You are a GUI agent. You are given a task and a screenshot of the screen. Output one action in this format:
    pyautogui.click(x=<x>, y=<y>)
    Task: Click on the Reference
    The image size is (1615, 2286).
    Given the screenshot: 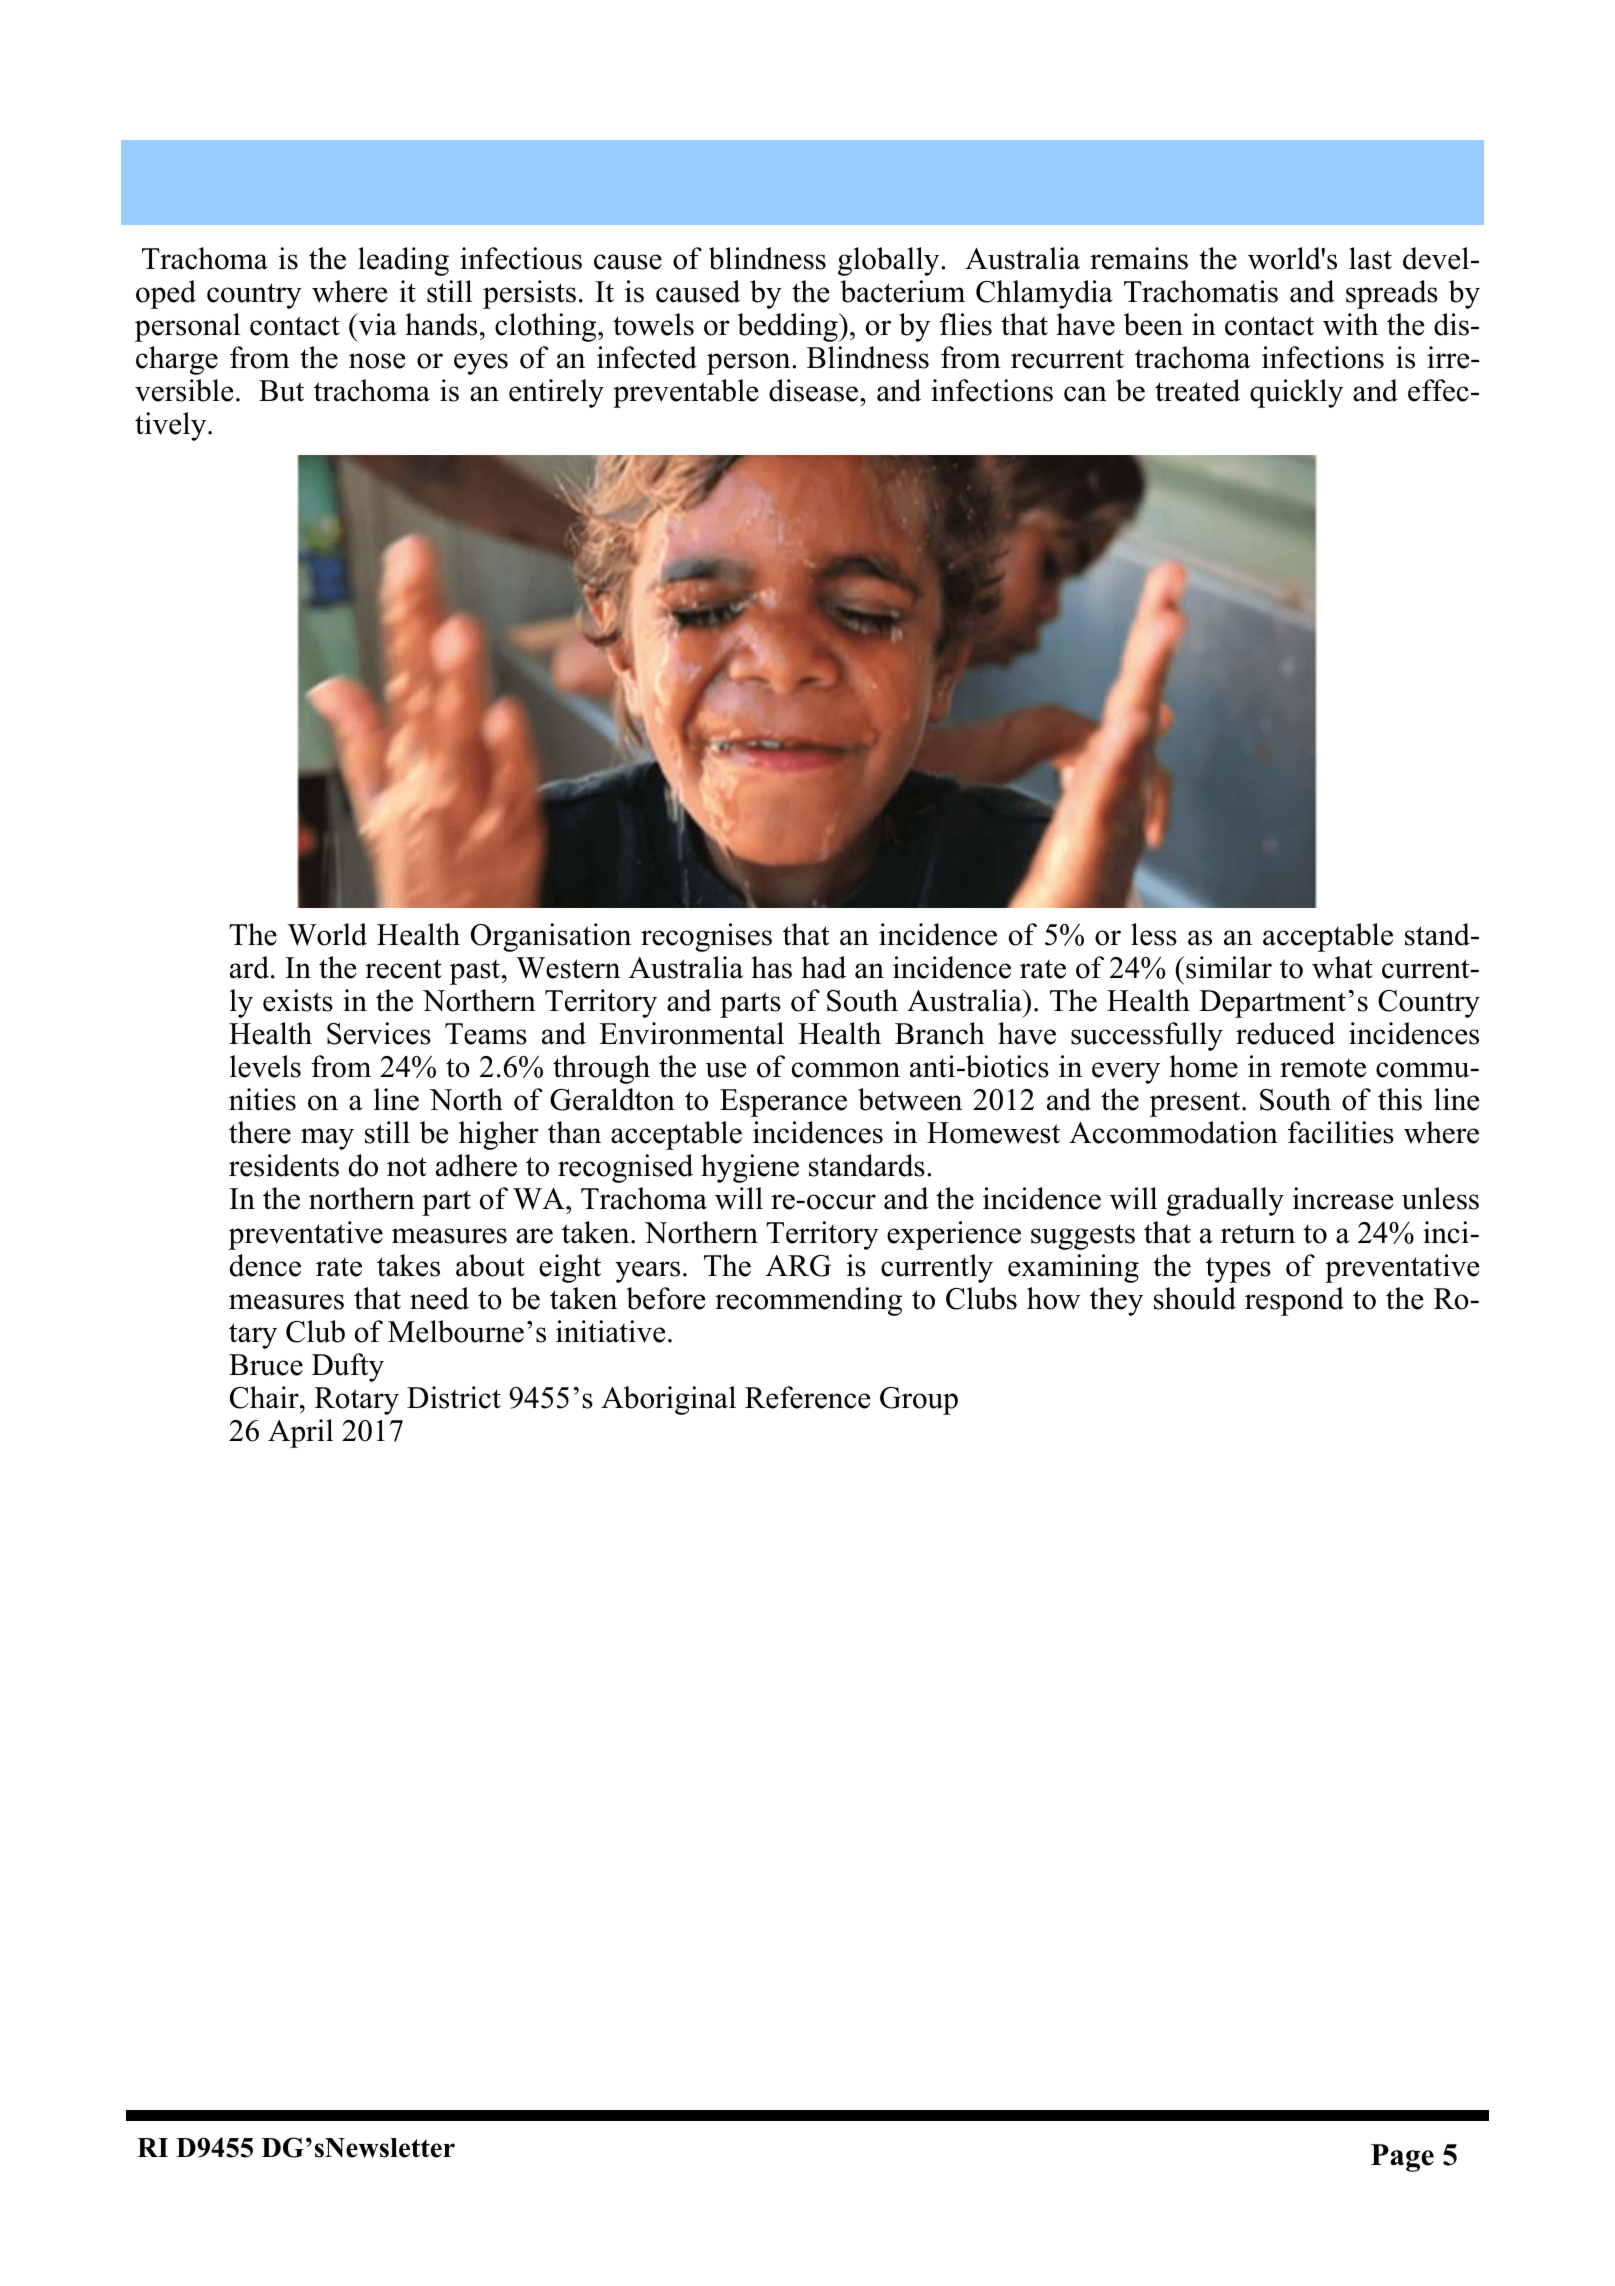 What is the action you would take?
    pyautogui.click(x=807, y=1397)
